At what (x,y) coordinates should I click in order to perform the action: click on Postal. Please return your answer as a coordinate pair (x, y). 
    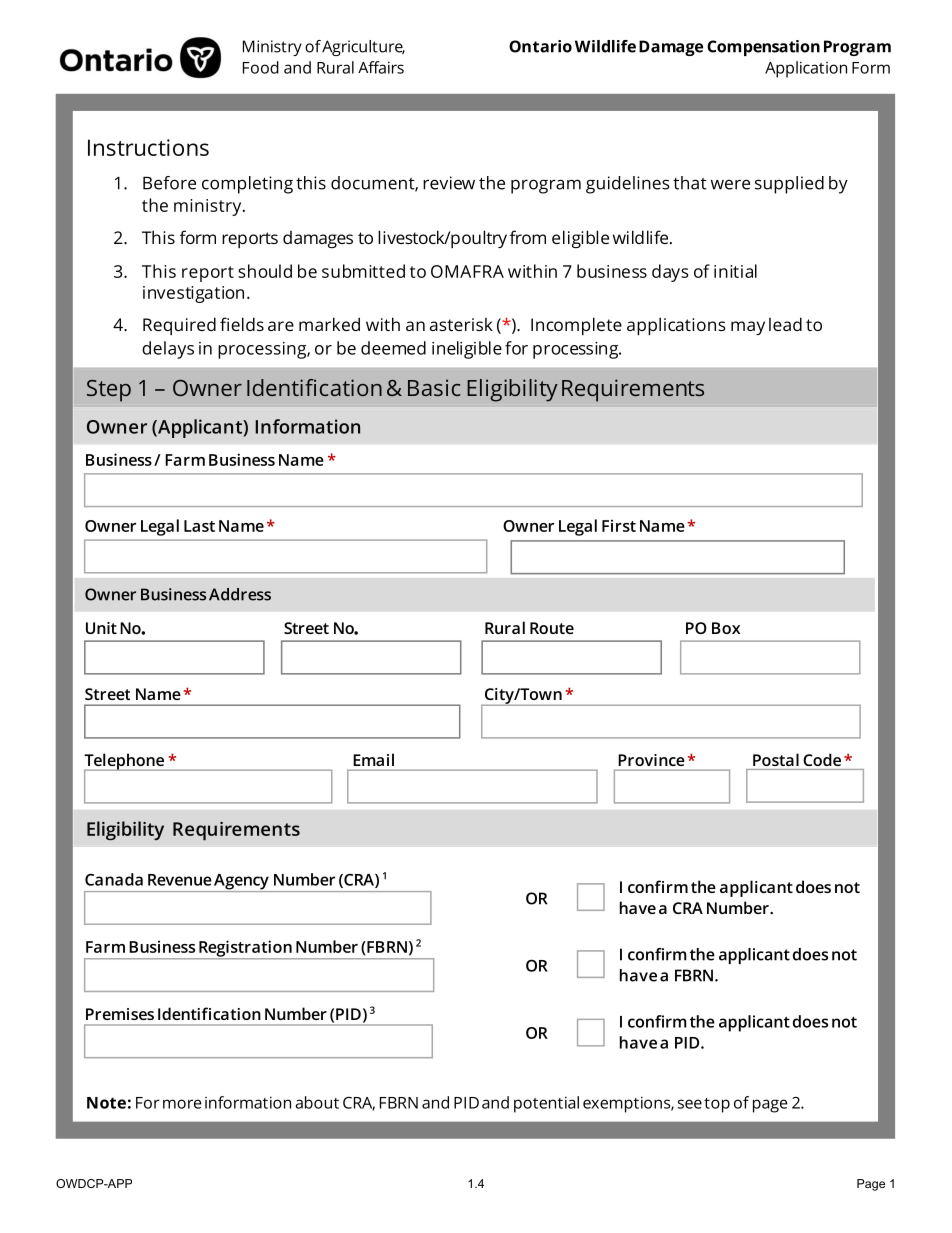
    Looking at the image, I should click on (776, 759).
